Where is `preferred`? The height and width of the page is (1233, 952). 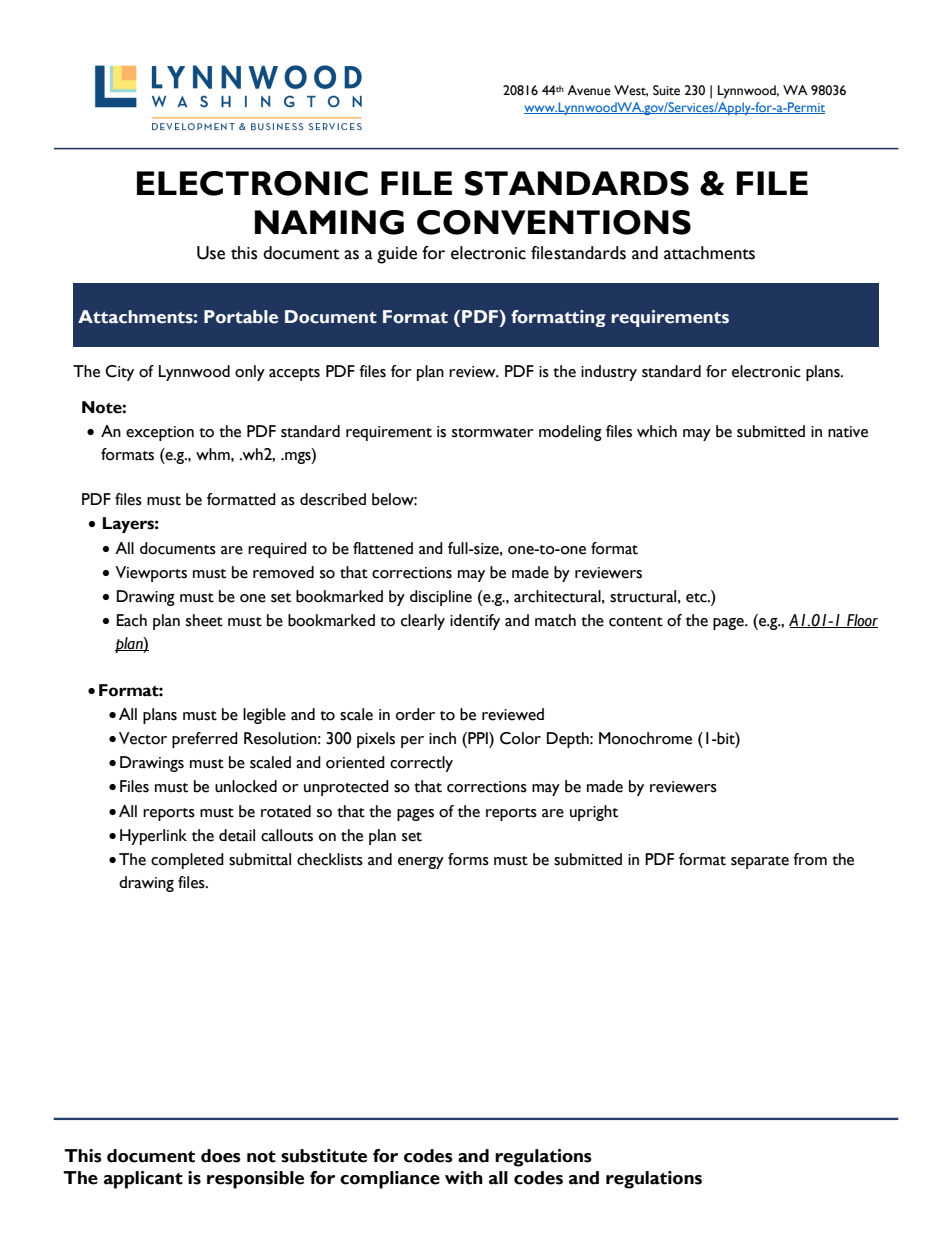 preferred is located at coordinates (205, 740).
